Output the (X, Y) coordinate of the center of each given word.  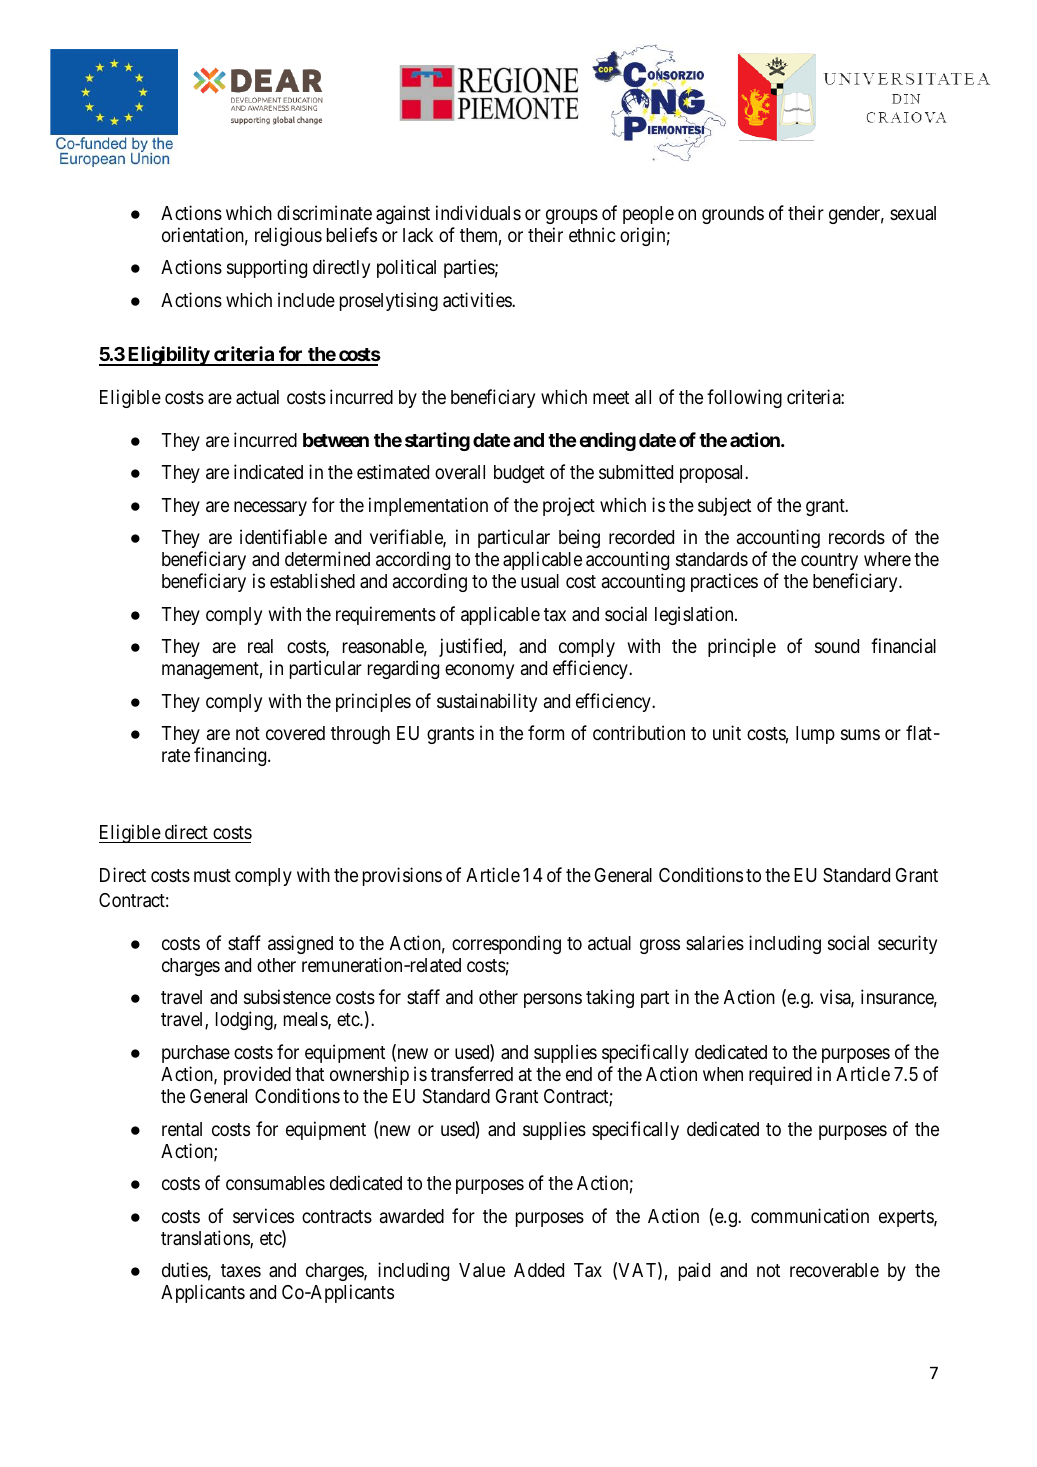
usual (540, 581)
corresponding (506, 944)
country (829, 561)
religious (288, 236)
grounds (733, 215)
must (212, 875)
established (312, 580)
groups (572, 216)
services (263, 1215)
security (907, 944)
